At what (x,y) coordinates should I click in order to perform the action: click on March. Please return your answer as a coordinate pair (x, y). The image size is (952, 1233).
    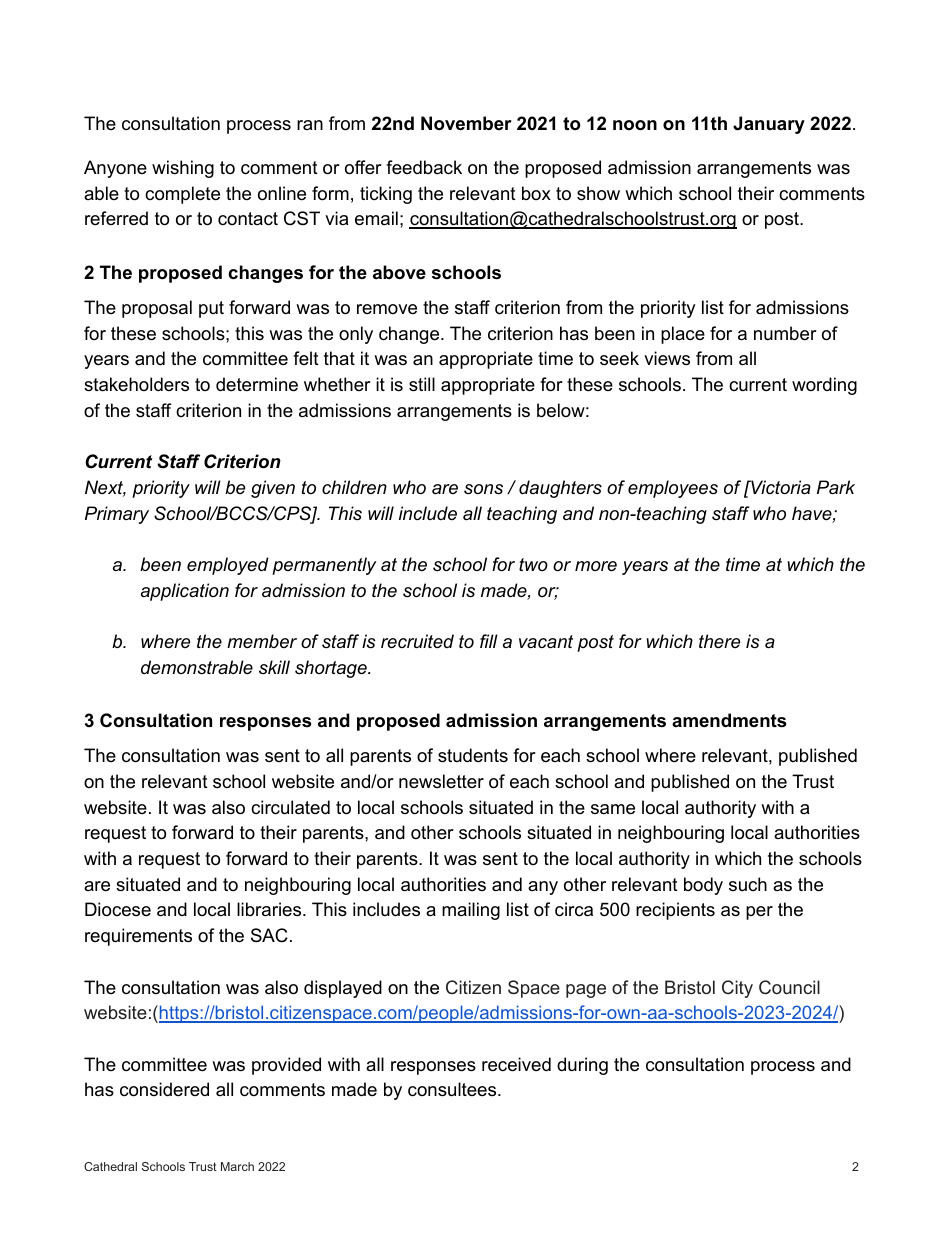
    Looking at the image, I should click on (237, 1166).
